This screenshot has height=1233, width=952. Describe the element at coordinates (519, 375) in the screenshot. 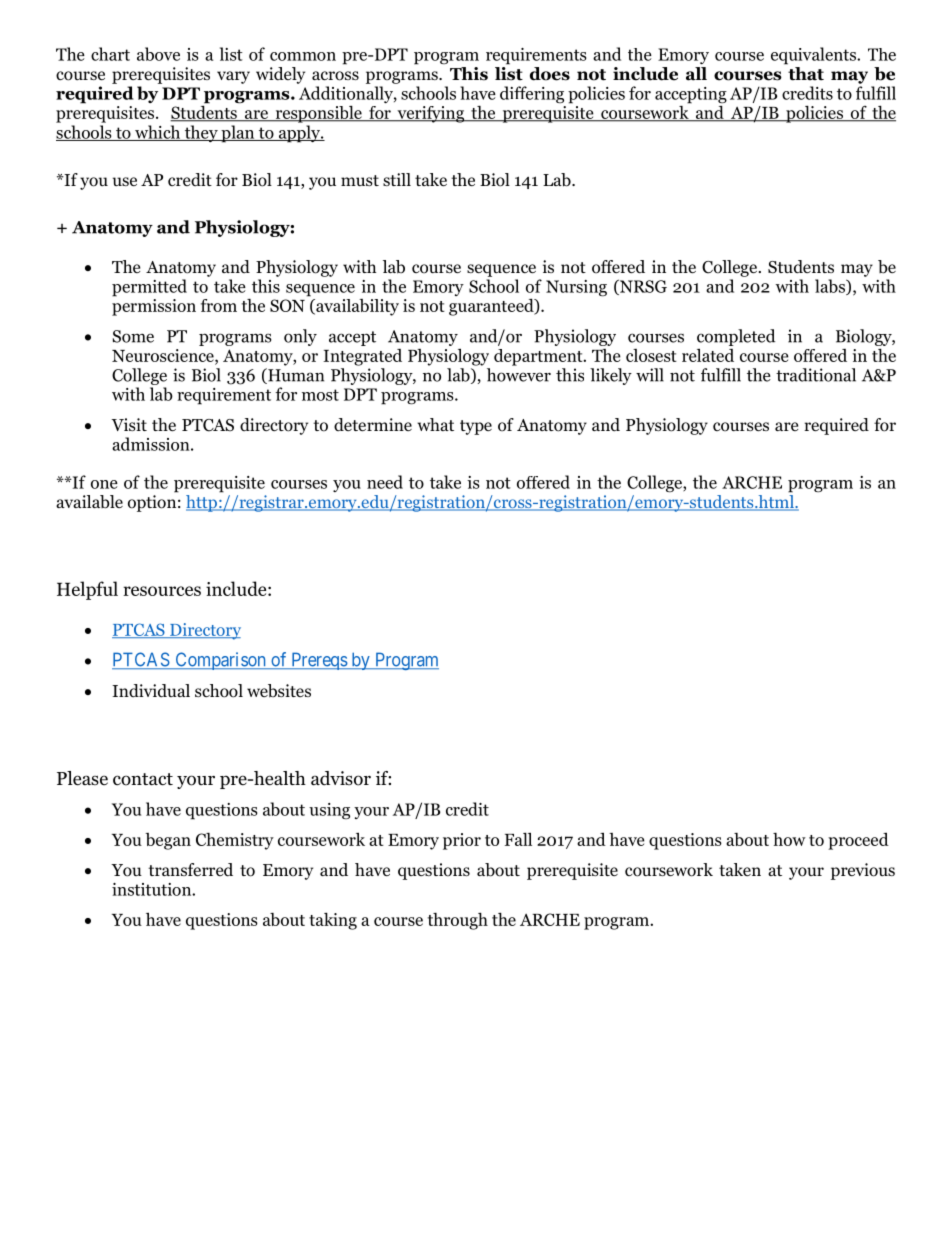

I see `however` at that location.
